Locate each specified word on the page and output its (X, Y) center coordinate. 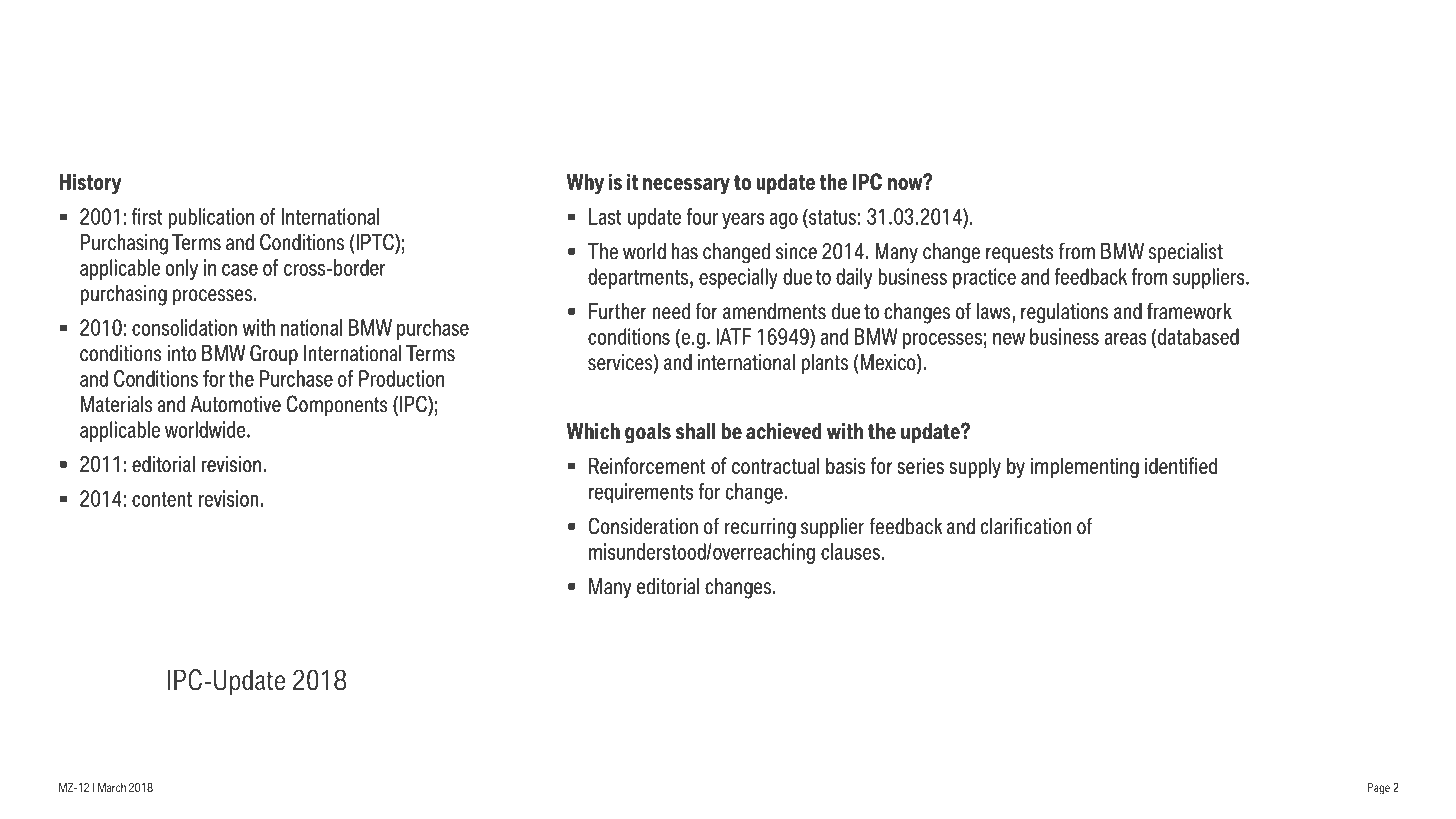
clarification (1026, 526)
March (112, 787)
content (162, 499)
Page (1379, 789)
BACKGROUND (178, 99)
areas (1125, 339)
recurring (760, 528)
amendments (774, 311)
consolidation (184, 327)
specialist (1186, 253)
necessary (686, 186)
